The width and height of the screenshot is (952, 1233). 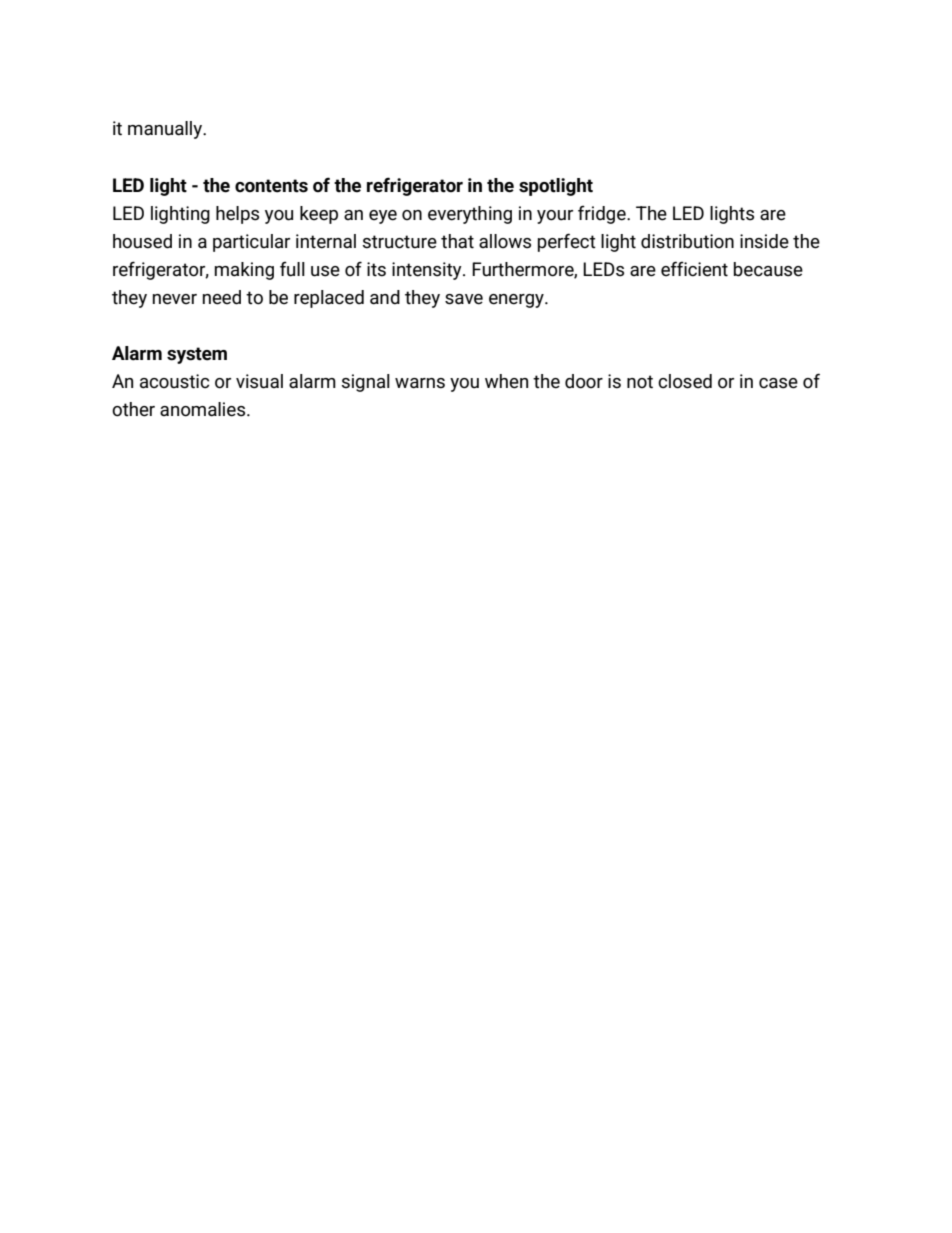 I want to click on everything, so click(x=470, y=215).
